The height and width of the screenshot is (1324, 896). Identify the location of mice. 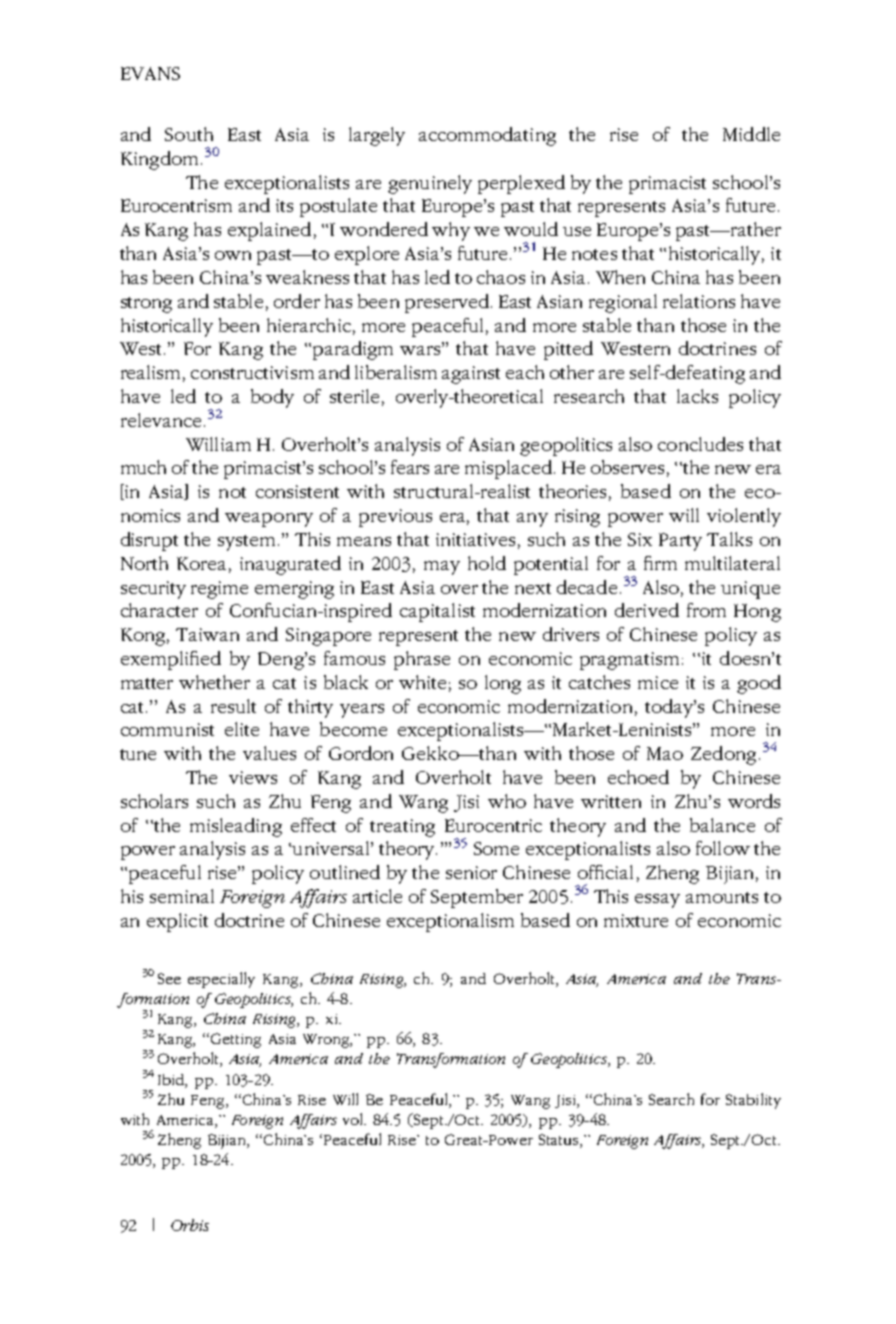
(658, 682).
